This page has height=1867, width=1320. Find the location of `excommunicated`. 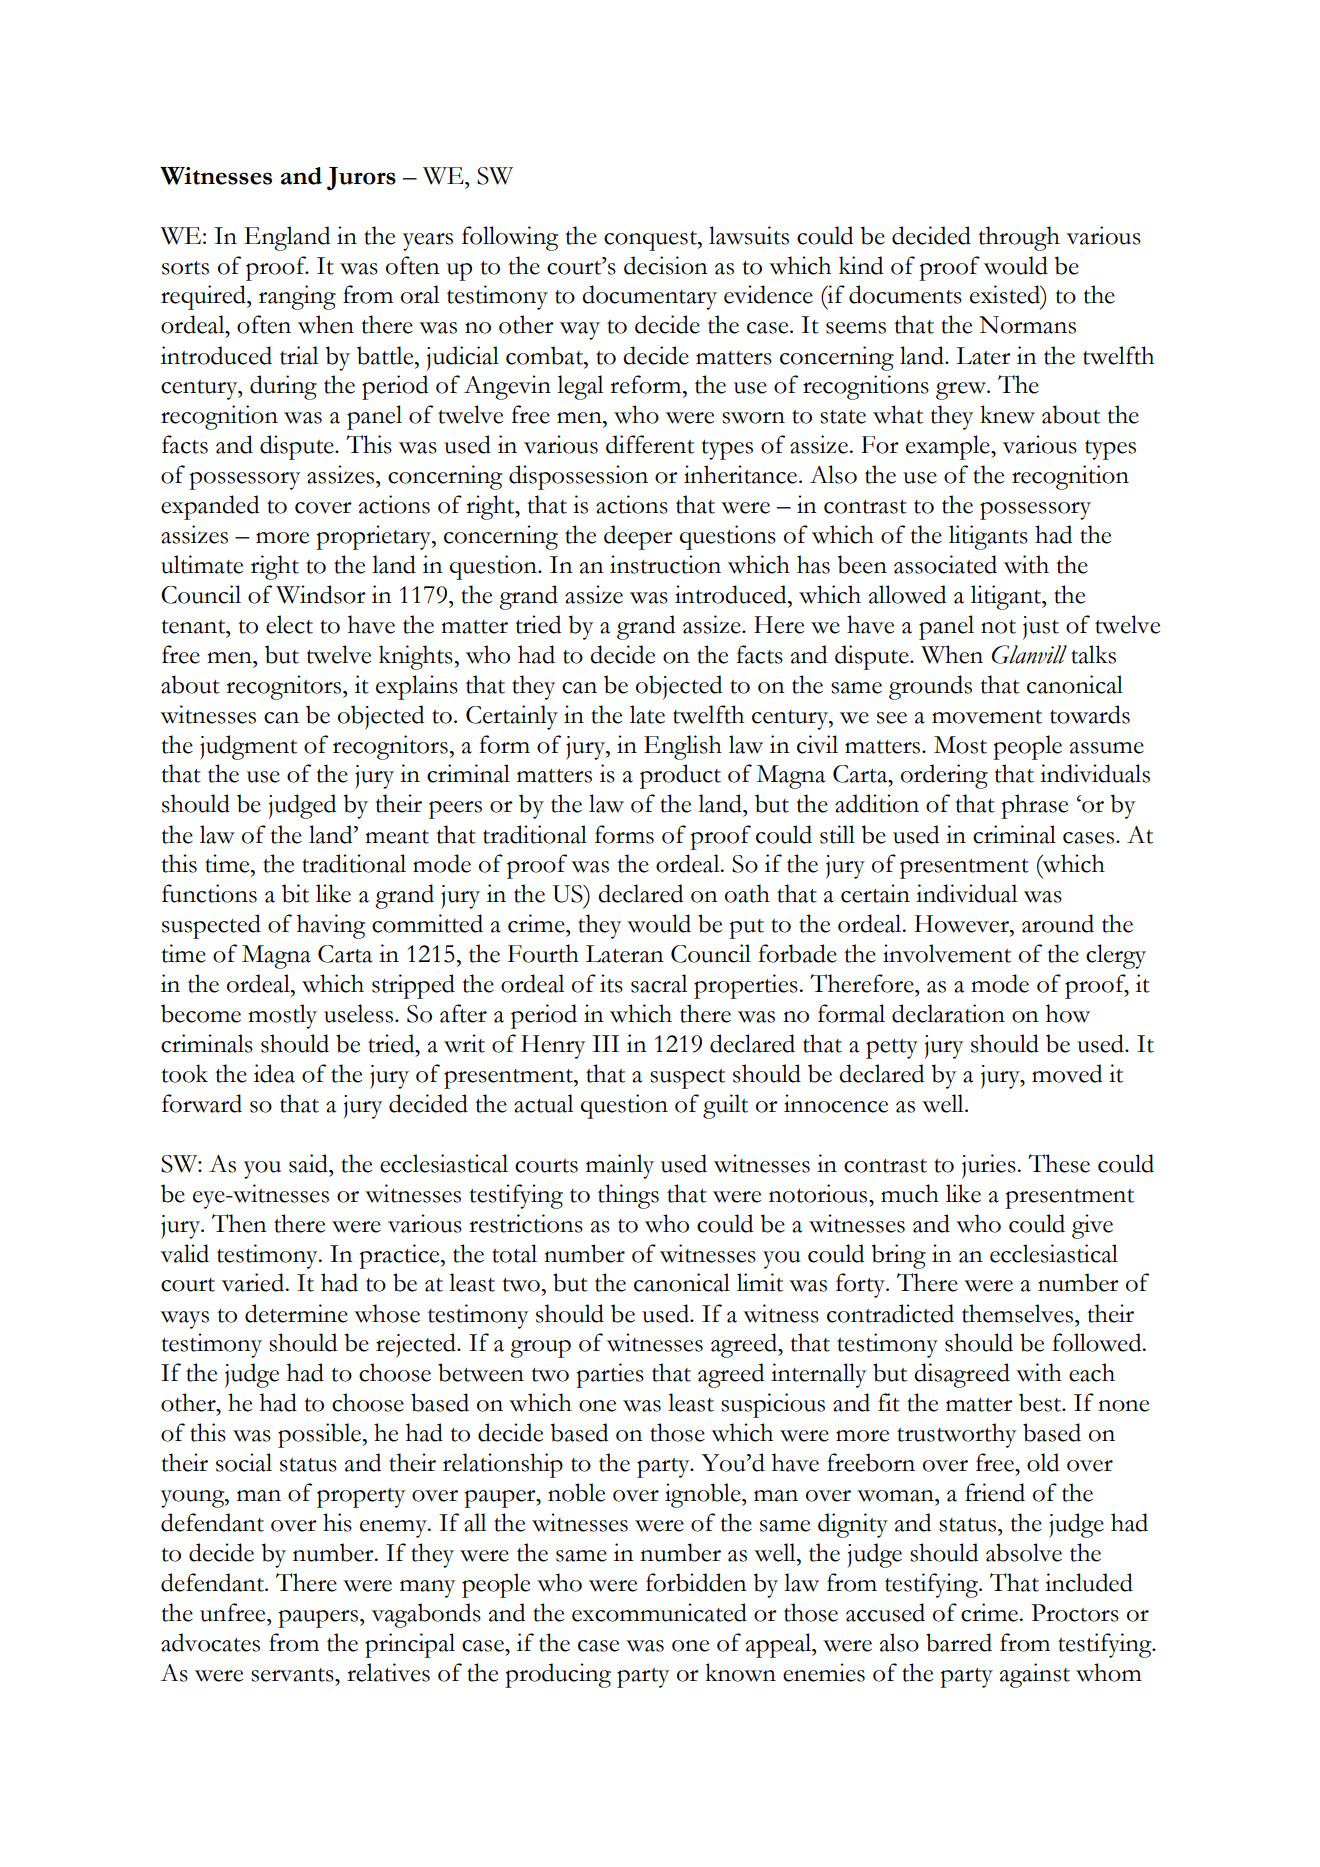

excommunicated is located at coordinates (659, 1612).
